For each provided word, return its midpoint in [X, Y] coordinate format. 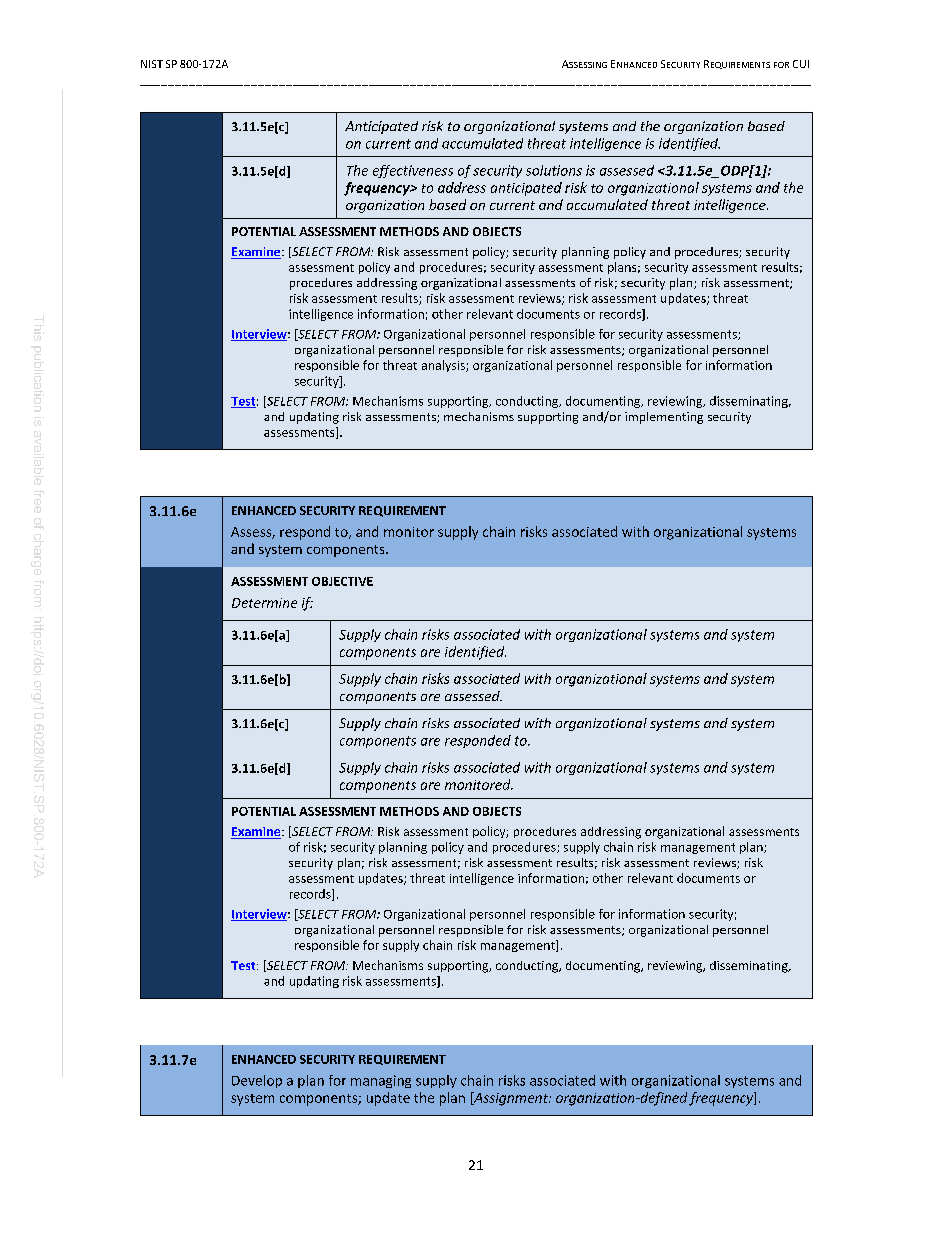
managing [381, 1081]
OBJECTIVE [342, 581]
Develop [257, 1081]
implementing [664, 418]
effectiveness [413, 171]
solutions [554, 170]
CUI [801, 64]
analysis [444, 366]
